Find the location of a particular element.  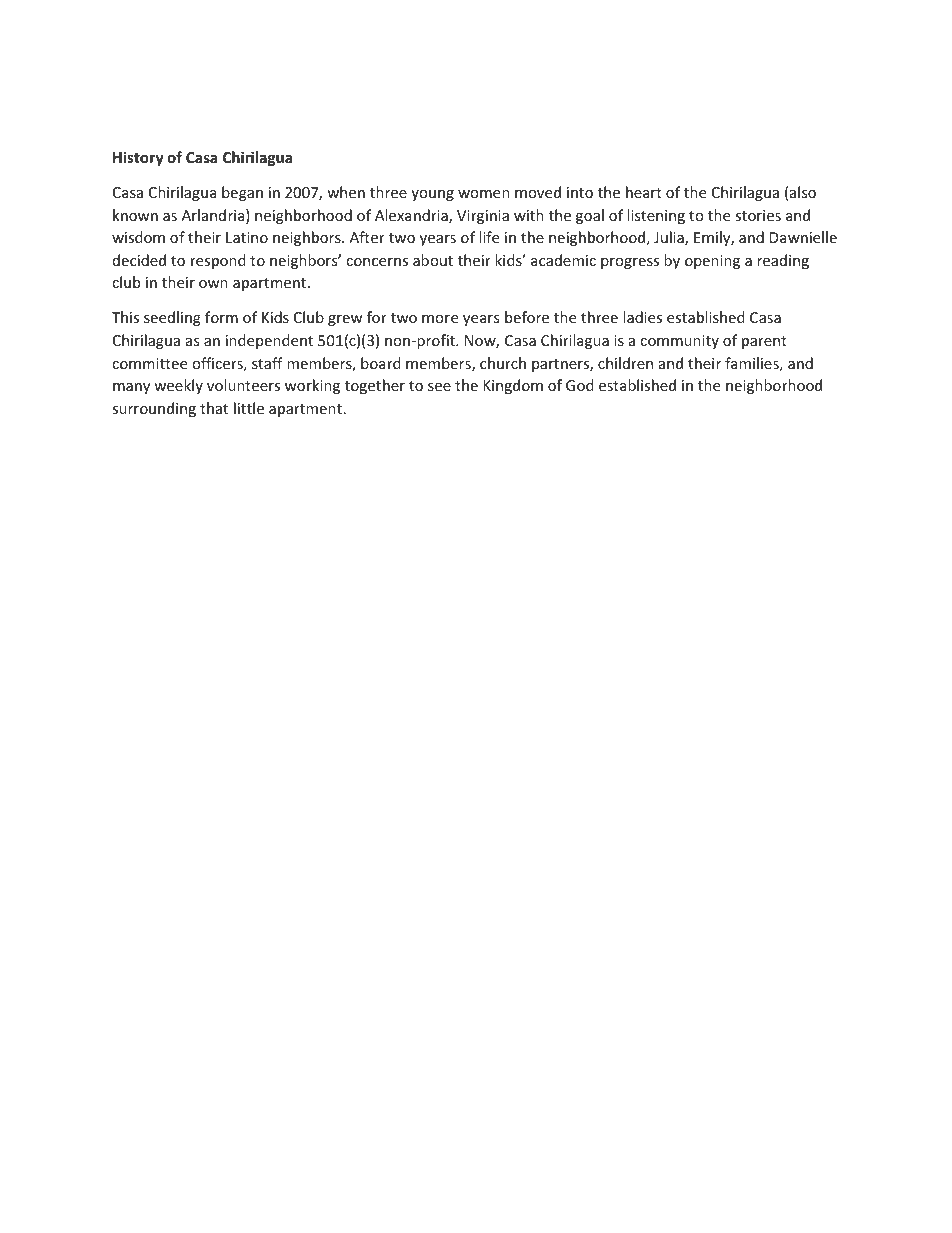

History is located at coordinates (138, 158).
